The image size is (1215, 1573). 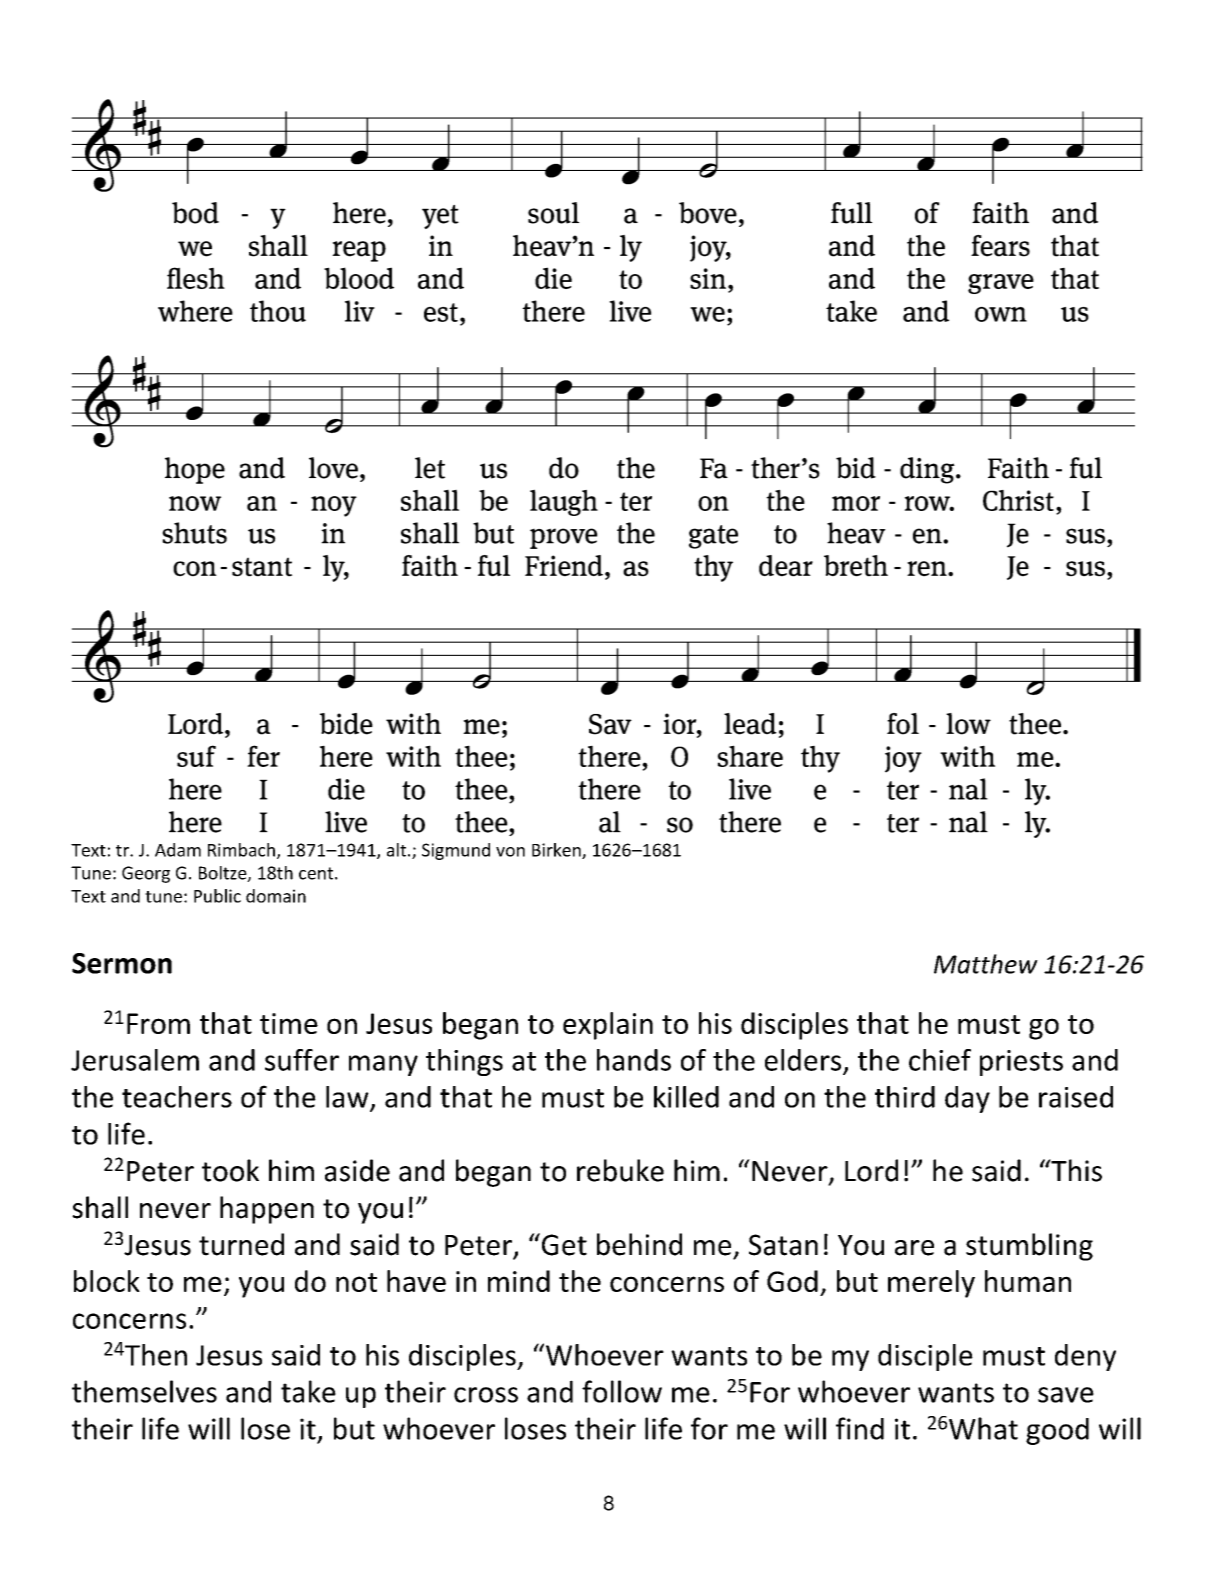 What do you see at coordinates (178, 850) in the page?
I see `Adam` at bounding box center [178, 850].
